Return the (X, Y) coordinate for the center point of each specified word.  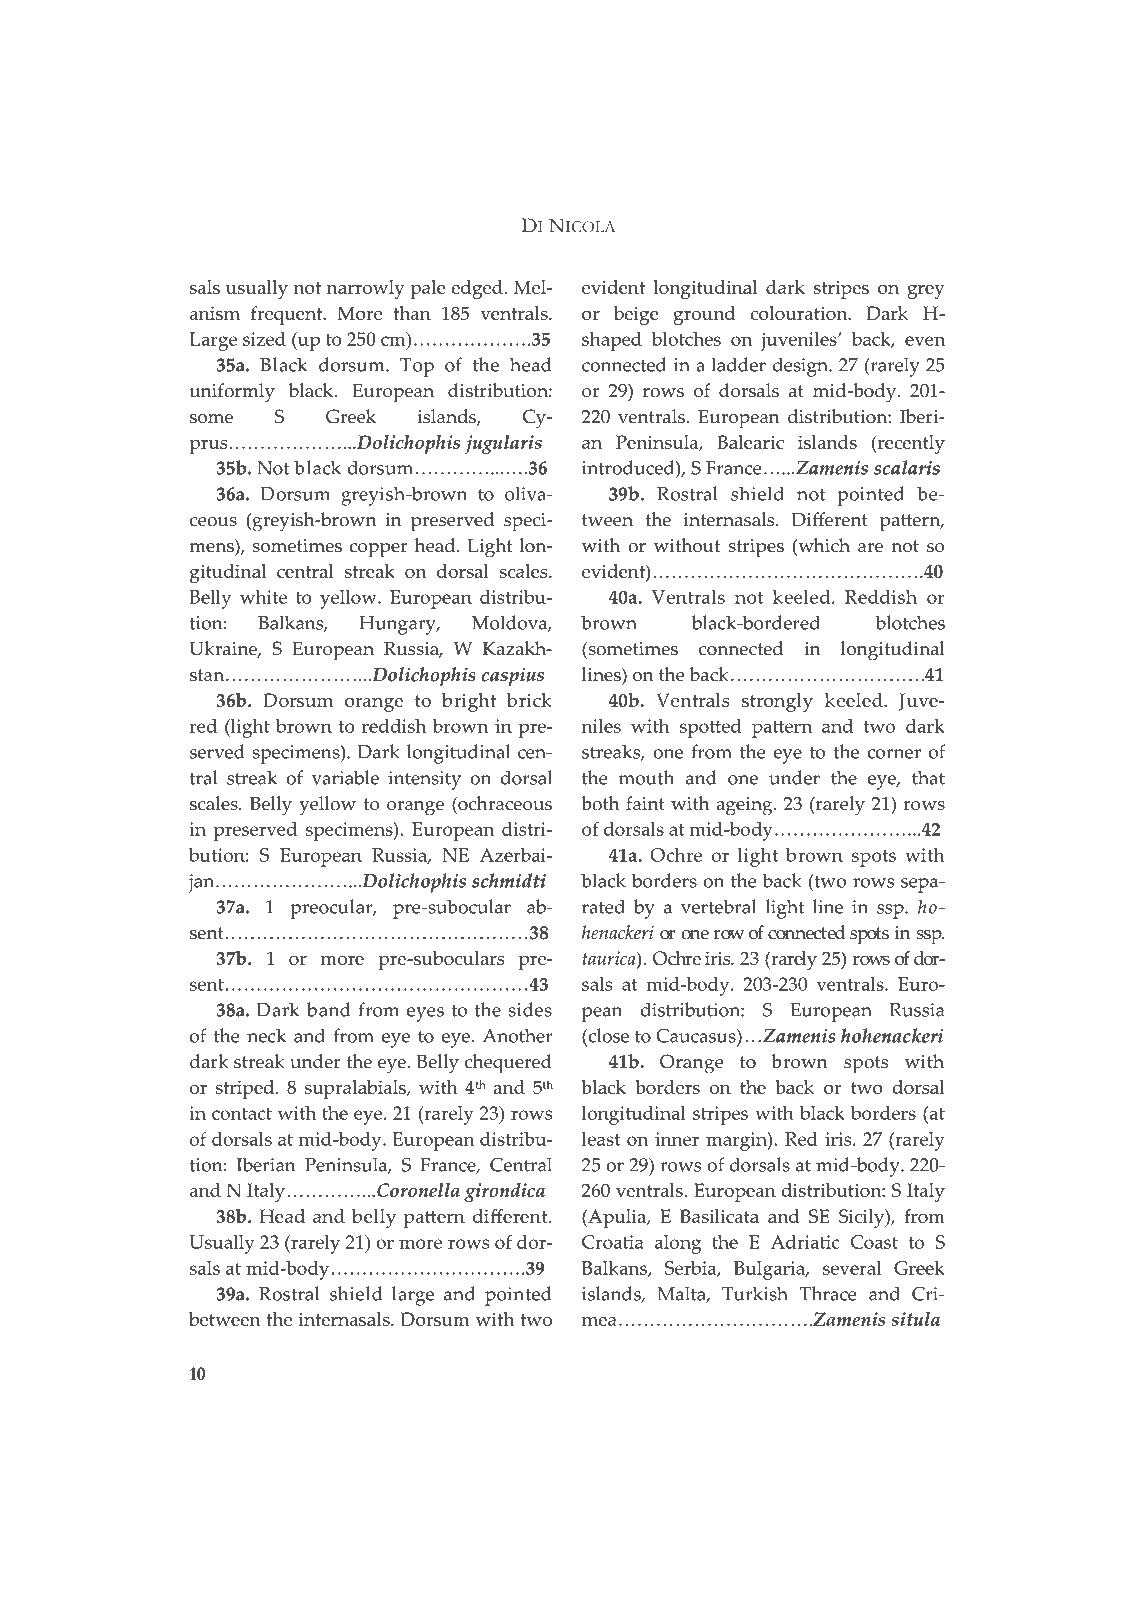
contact (242, 1114)
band (329, 1009)
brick (529, 700)
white (263, 597)
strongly (777, 702)
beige (636, 315)
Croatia (613, 1242)
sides (530, 1009)
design (801, 367)
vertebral (718, 906)
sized (264, 339)
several (852, 1268)
